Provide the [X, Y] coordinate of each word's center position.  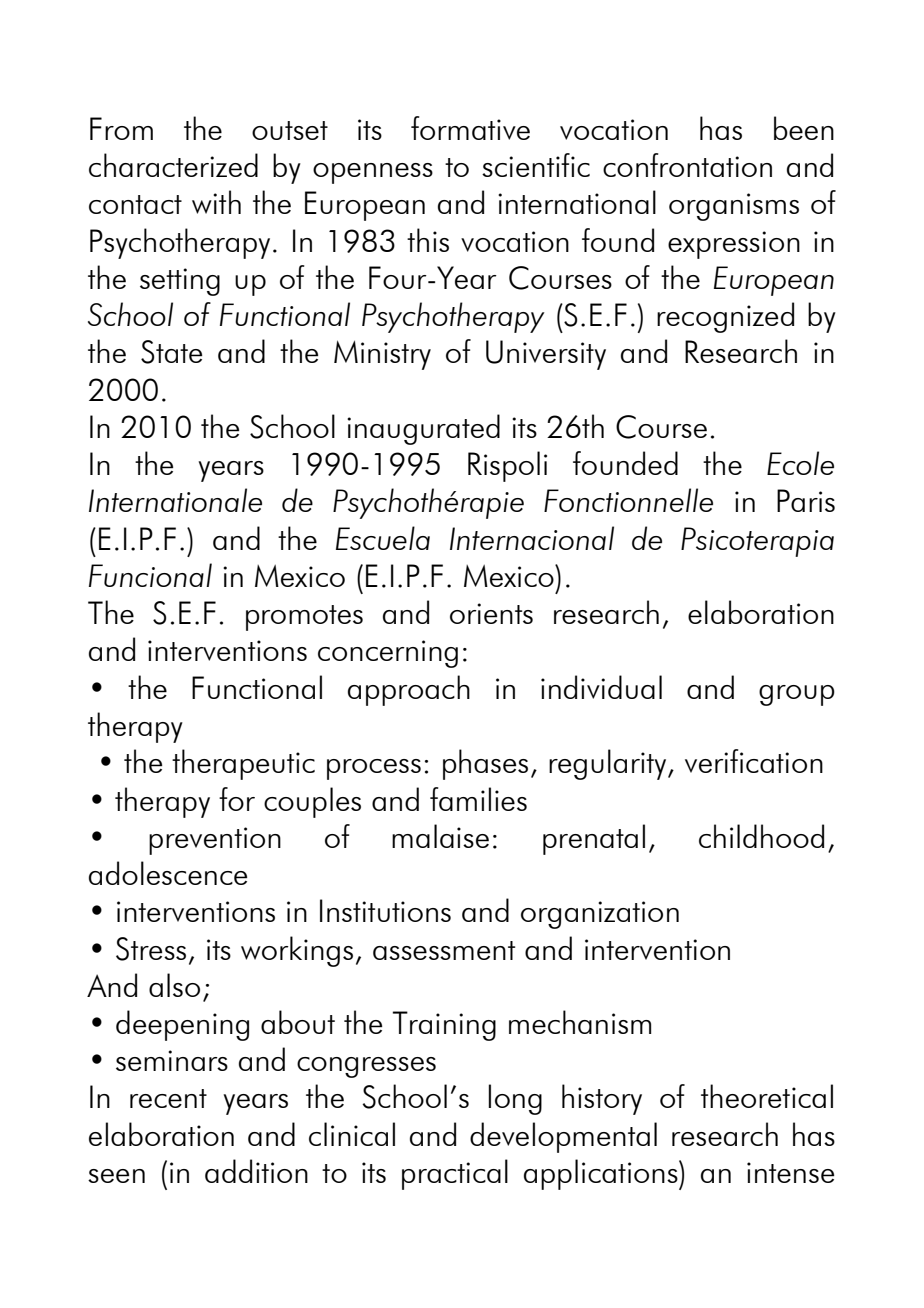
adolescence [168, 873]
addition [256, 1171]
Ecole [800, 463]
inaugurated [423, 429]
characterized [173, 165]
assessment [444, 950]
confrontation [687, 165]
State [171, 352]
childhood [761, 836]
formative [470, 128]
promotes [304, 618]
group [797, 695]
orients [491, 613]
